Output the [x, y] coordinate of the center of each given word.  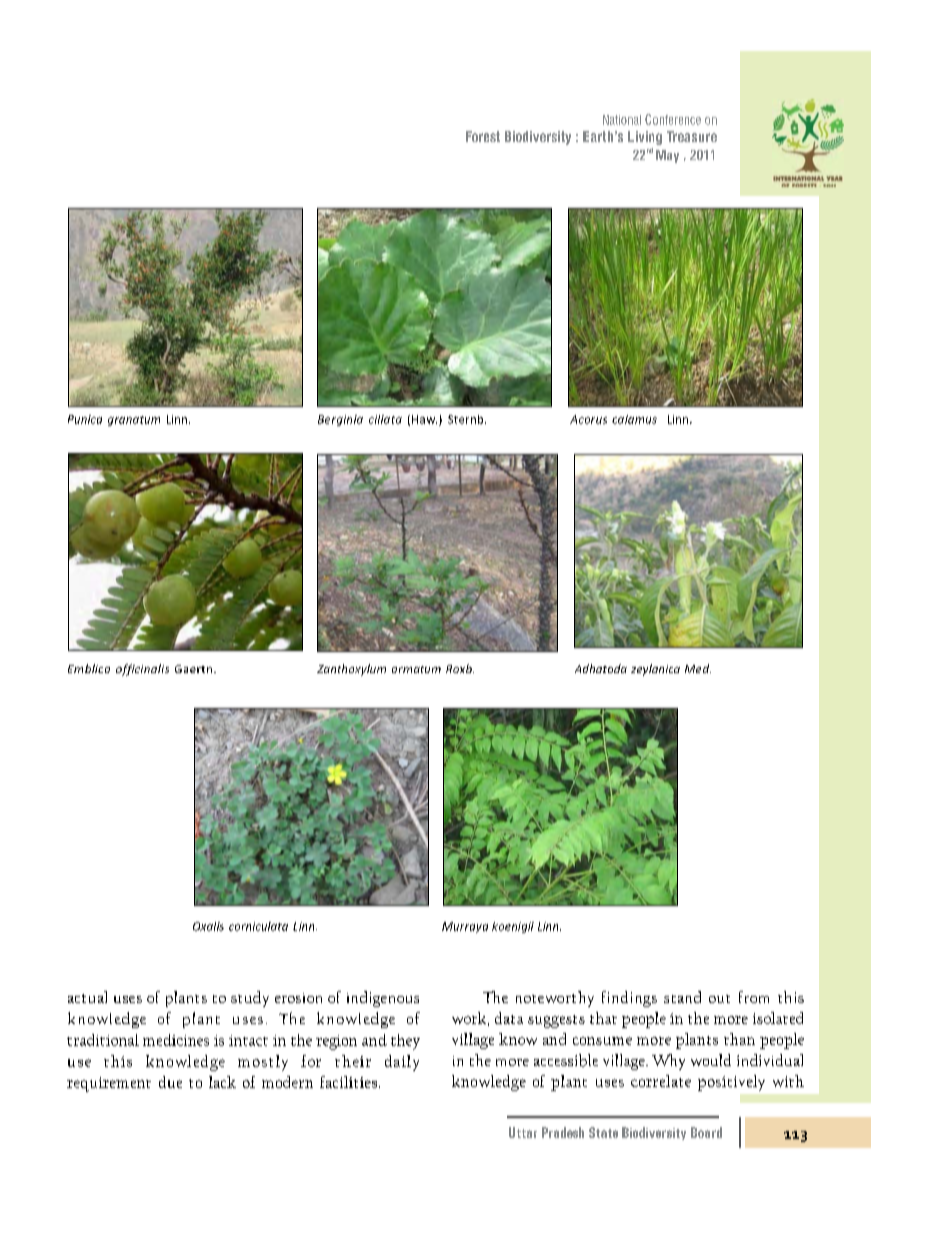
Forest [483, 136]
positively [731, 1083]
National [622, 120]
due [170, 1082]
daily [402, 1063]
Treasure [692, 136]
